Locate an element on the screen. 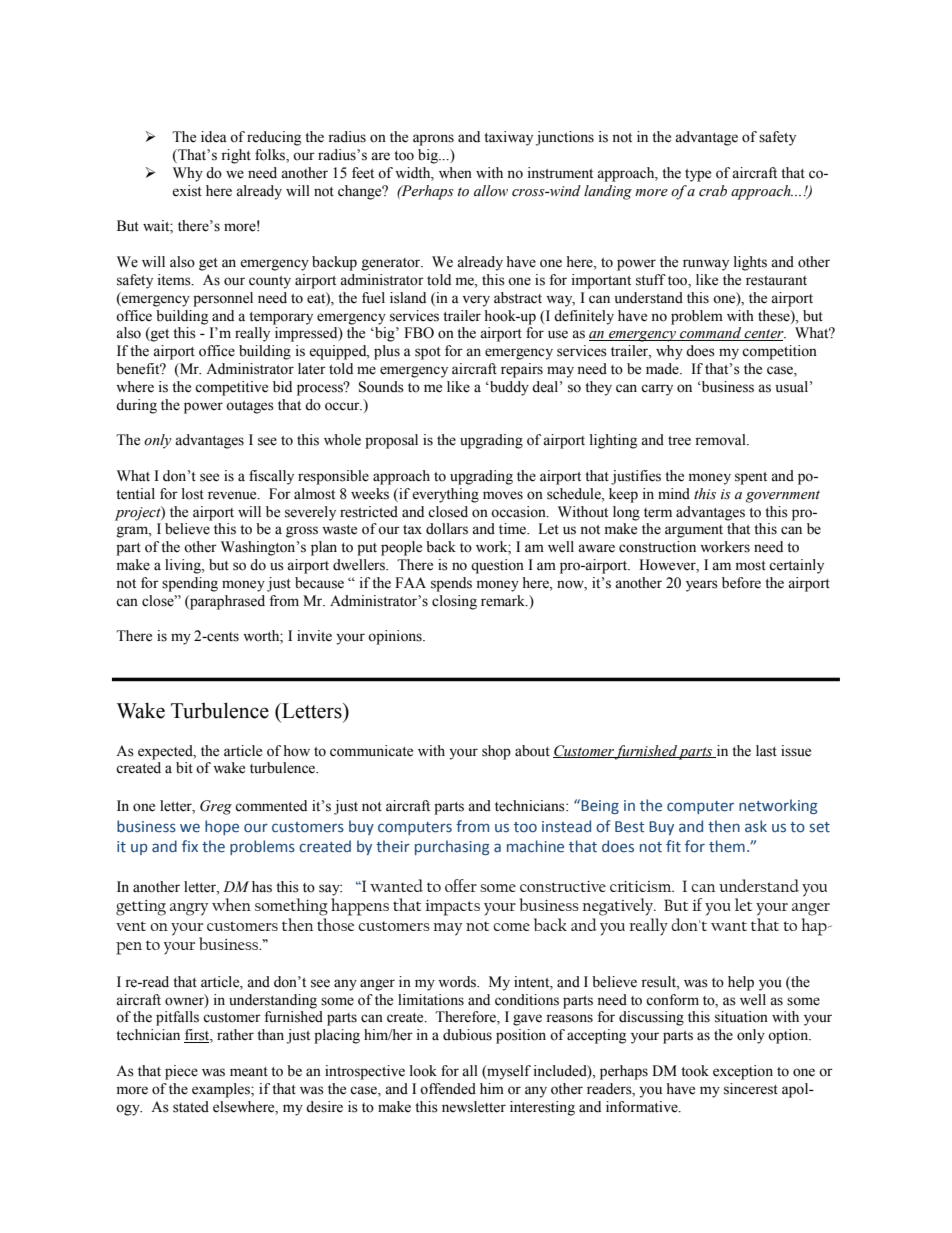  last is located at coordinates (766, 751).
